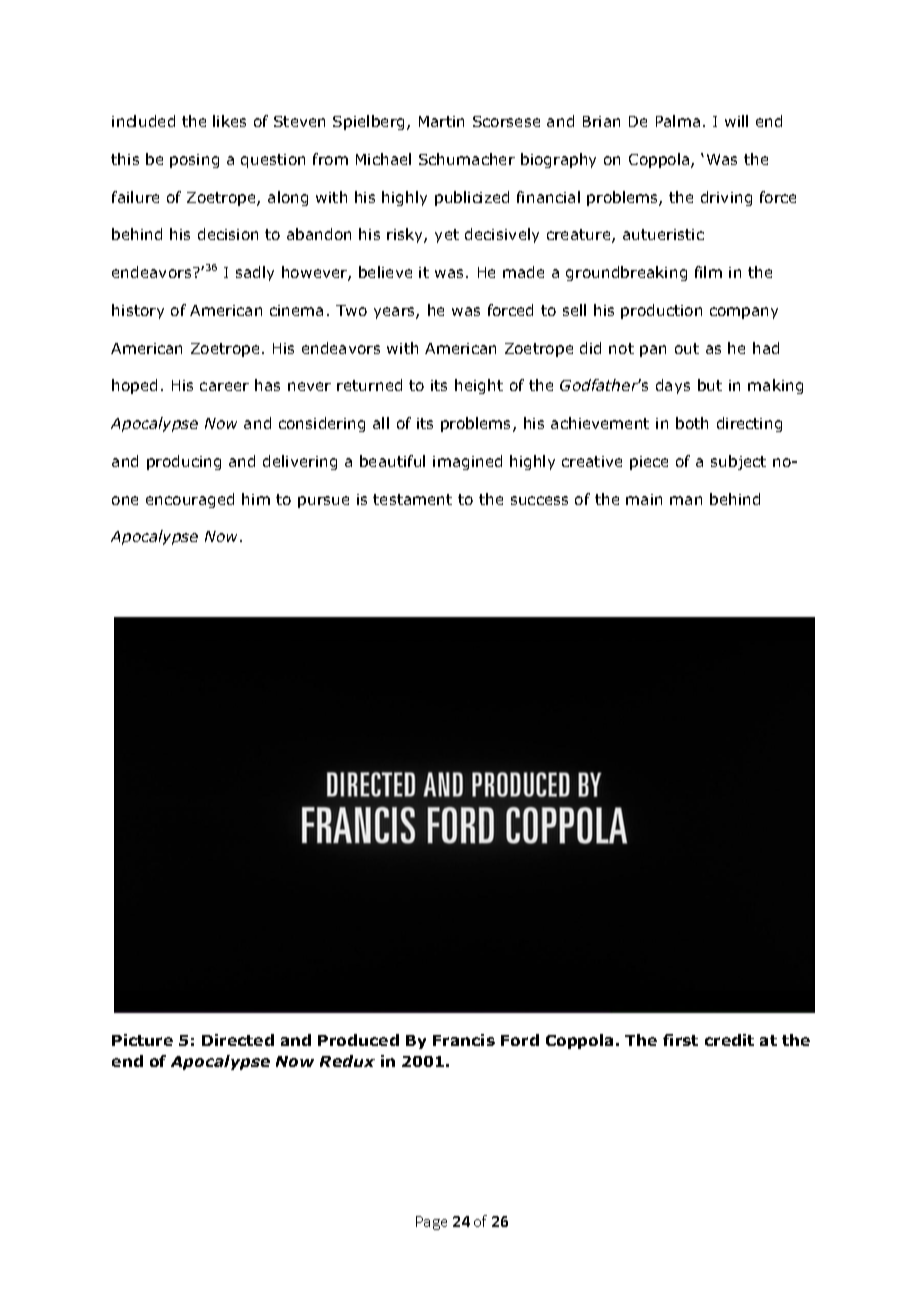 The height and width of the screenshot is (1308, 924). Describe the element at coordinates (412, 499) in the screenshot. I see `testament` at that location.
